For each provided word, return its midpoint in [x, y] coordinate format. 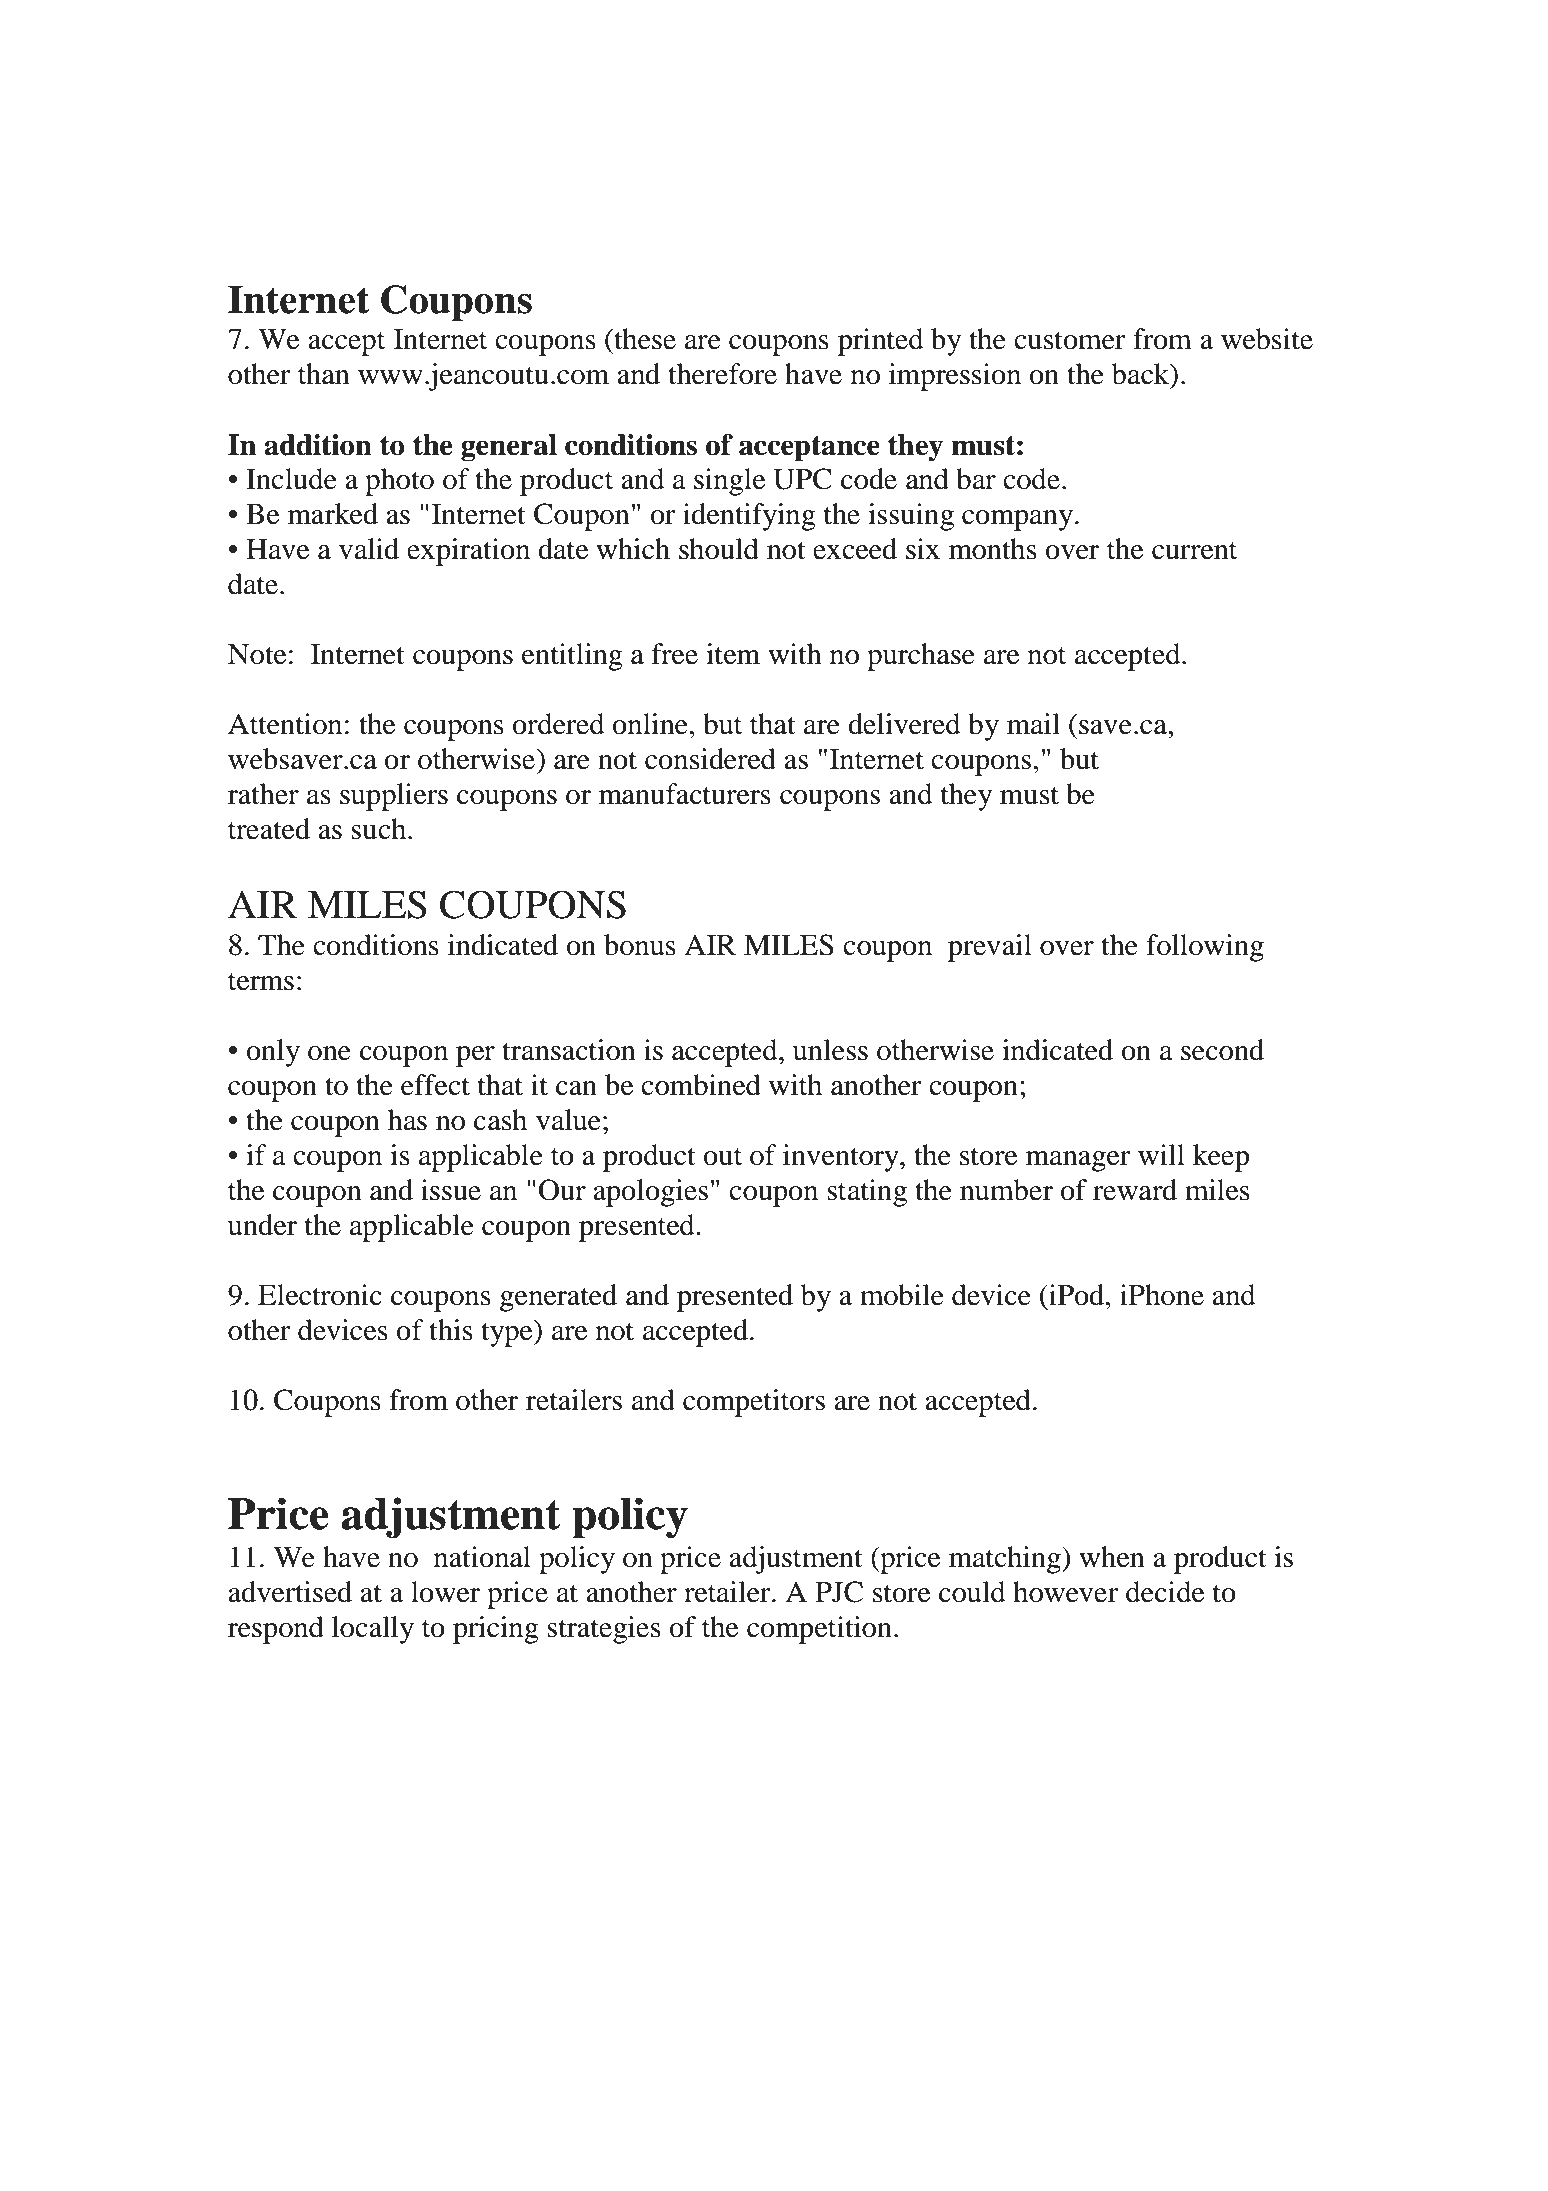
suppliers [394, 797]
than [324, 374]
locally [373, 1630]
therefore [722, 374]
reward [1135, 1190]
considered [710, 759]
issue [451, 1190]
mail [1033, 724]
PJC [839, 1592]
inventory [842, 1158]
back [1142, 375]
